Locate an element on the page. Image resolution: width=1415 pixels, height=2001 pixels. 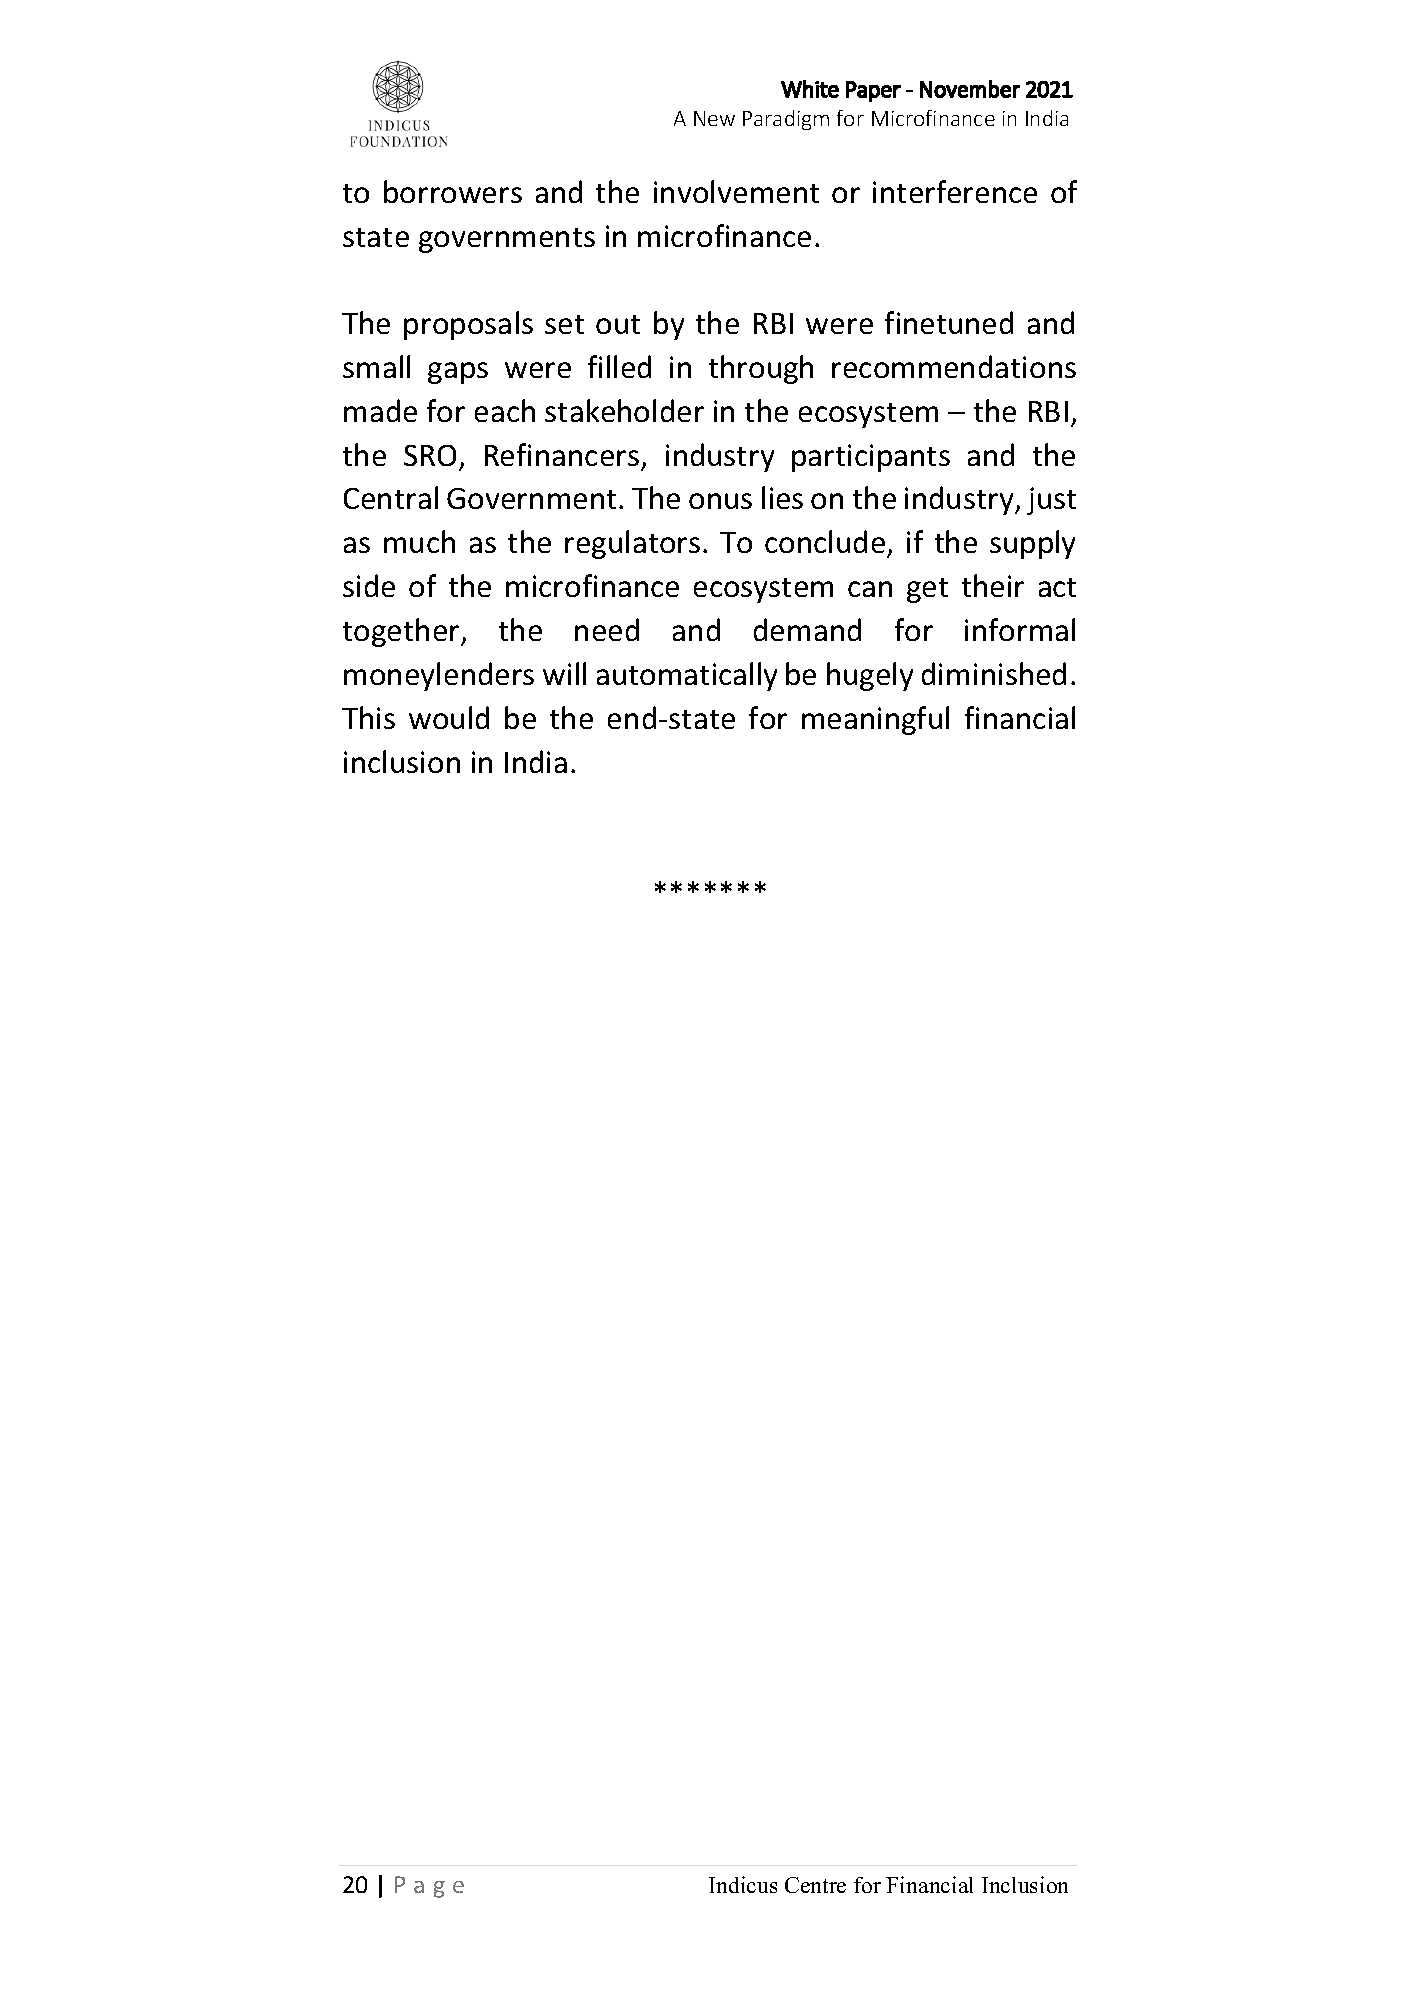
borrowers is located at coordinates (453, 191).
